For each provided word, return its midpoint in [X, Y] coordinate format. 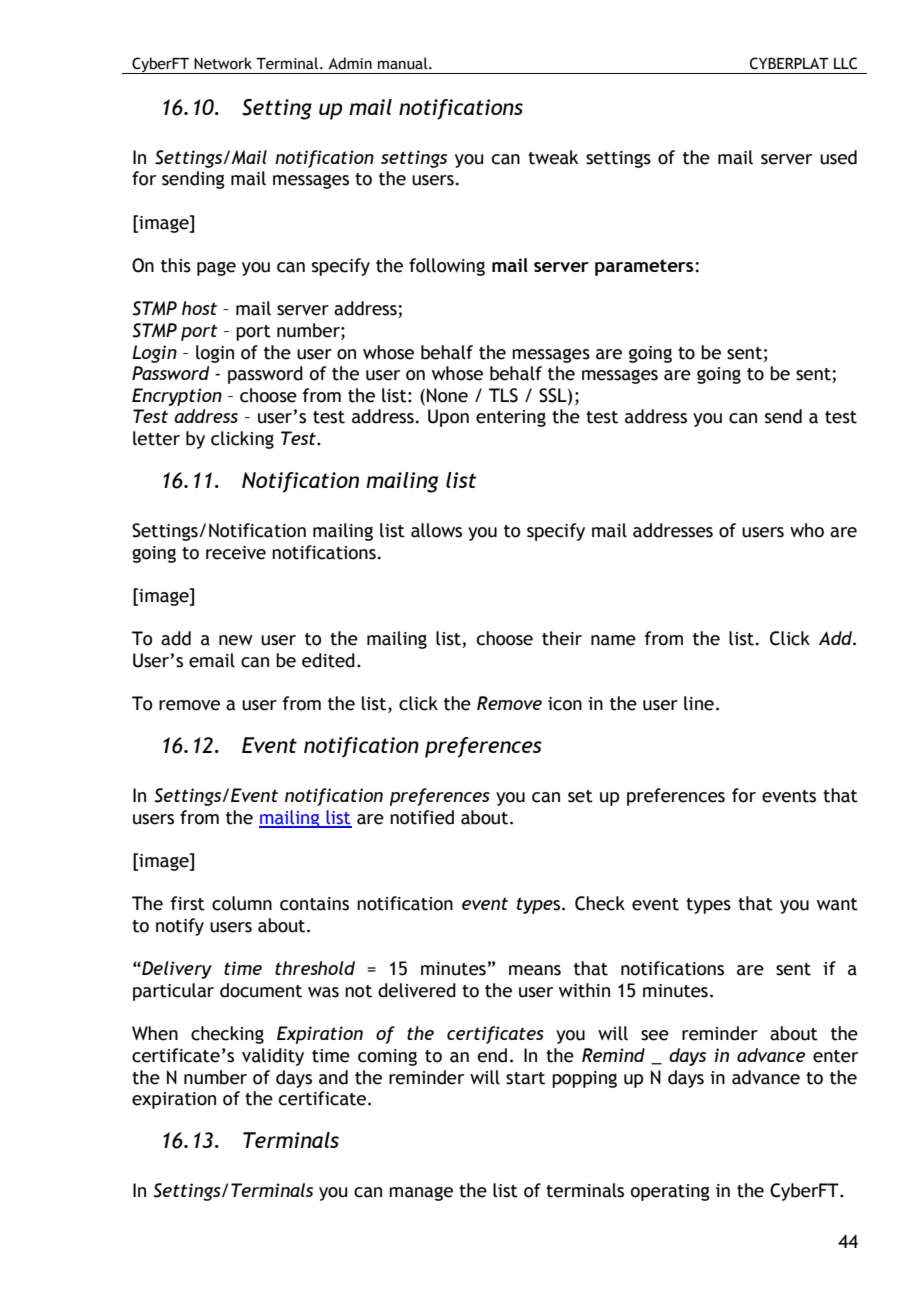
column [242, 903]
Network [223, 63]
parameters [645, 267]
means [535, 970]
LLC [845, 63]
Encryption [177, 397]
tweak [553, 157]
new [236, 640]
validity [273, 1057]
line [699, 703]
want [837, 904]
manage [421, 1193]
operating [670, 1192]
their [562, 638]
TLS [503, 395]
